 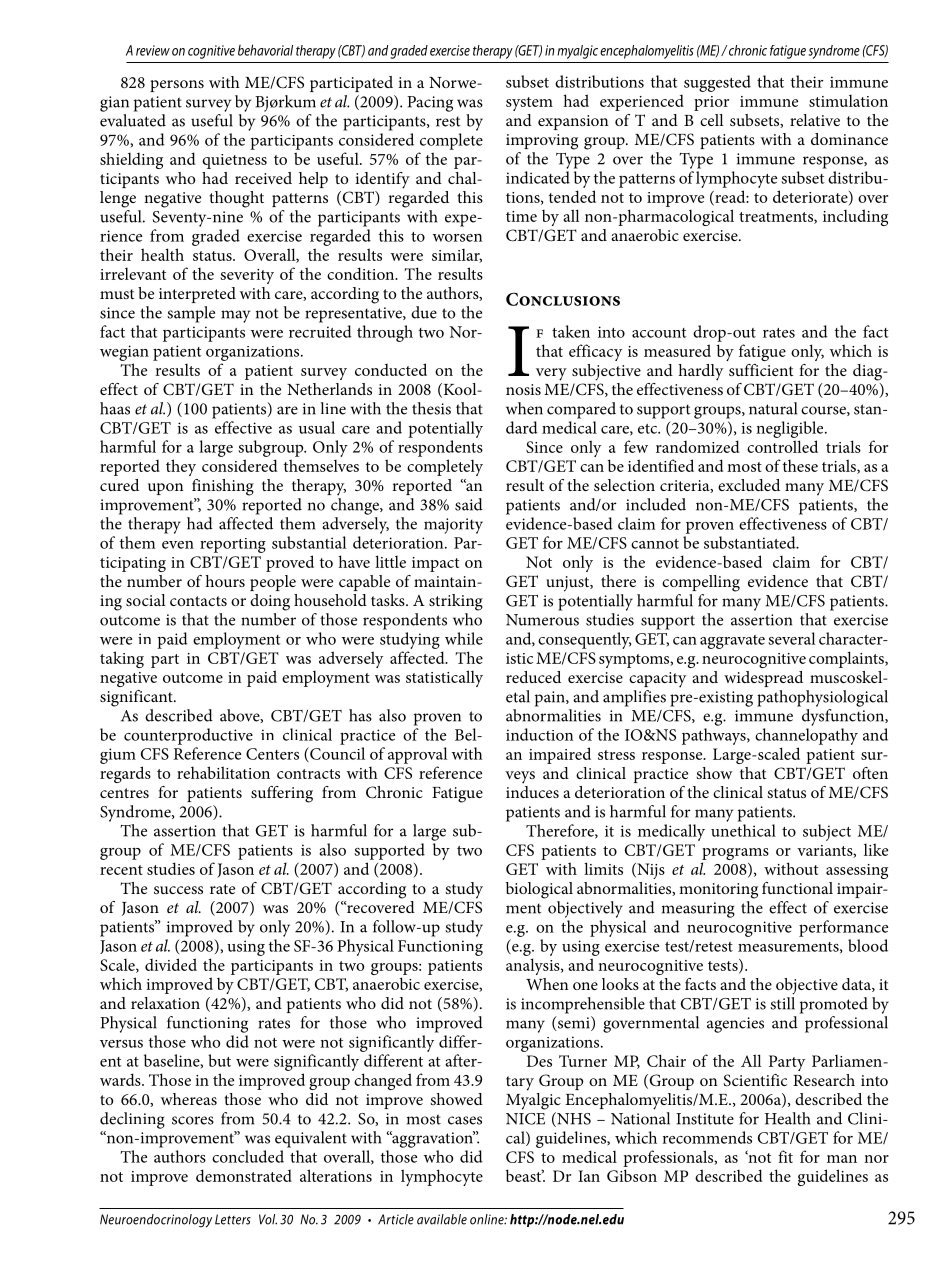 I want to click on available, so click(x=442, y=1219).
